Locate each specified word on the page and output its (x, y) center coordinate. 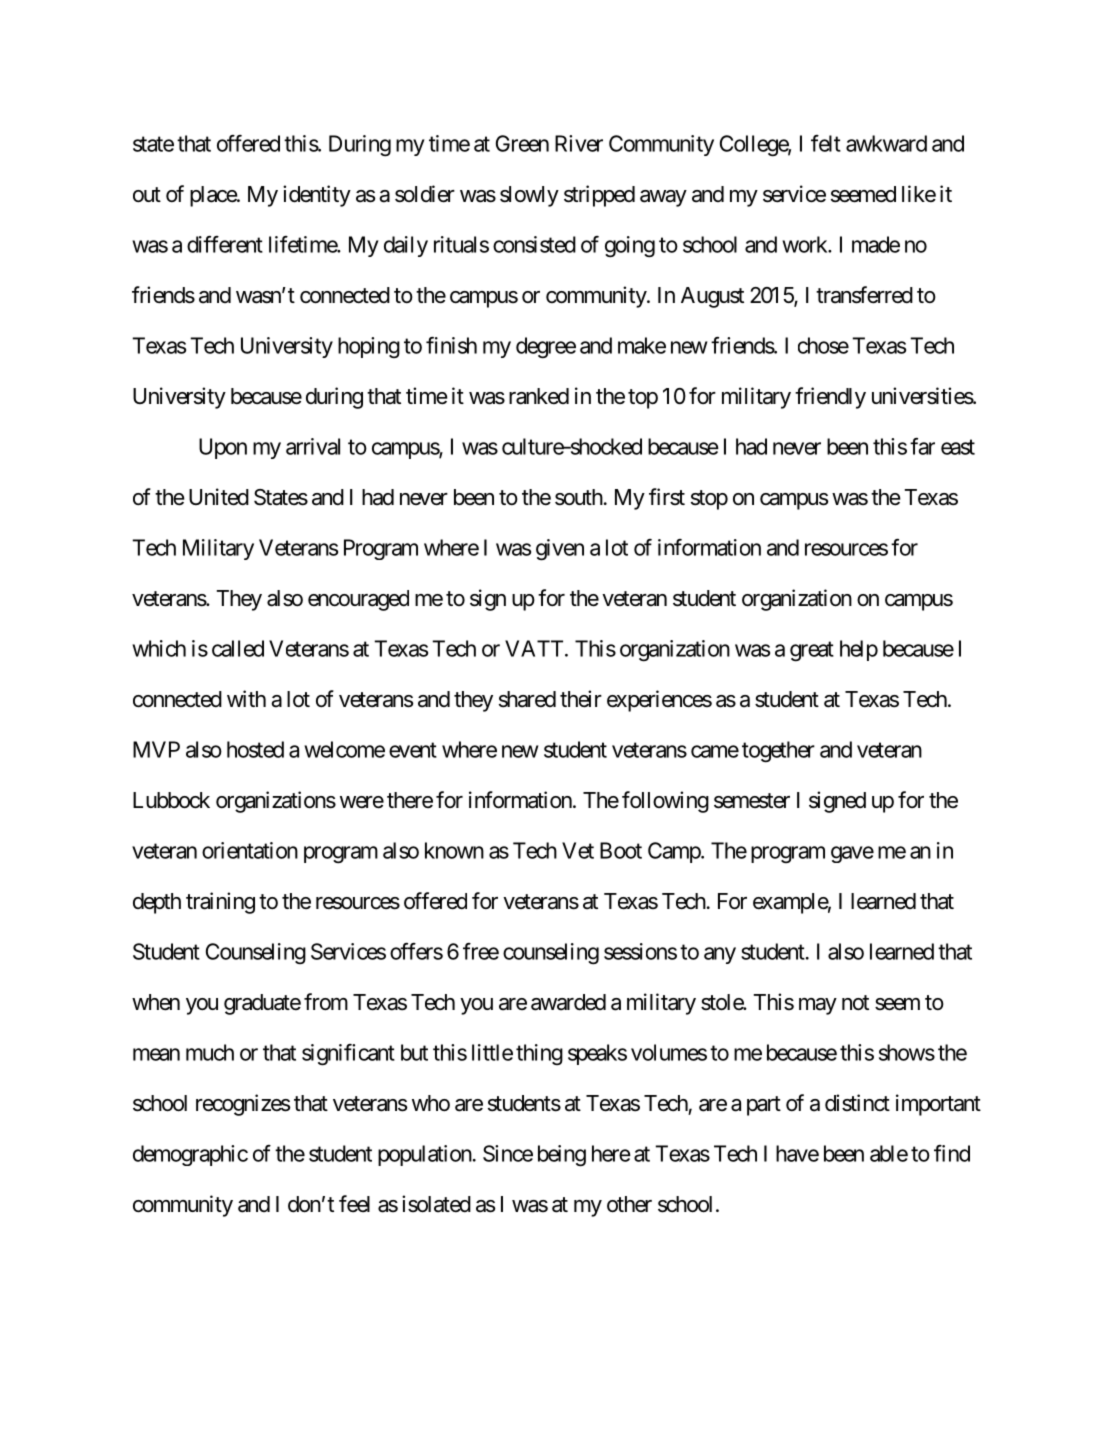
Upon (223, 448)
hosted (255, 749)
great (812, 651)
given (560, 550)
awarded (568, 1002)
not (855, 1003)
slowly (529, 196)
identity (317, 196)
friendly (830, 398)
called (238, 648)
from (326, 1002)
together (778, 752)
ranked (539, 396)
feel (354, 1203)
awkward (886, 143)
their (581, 699)
